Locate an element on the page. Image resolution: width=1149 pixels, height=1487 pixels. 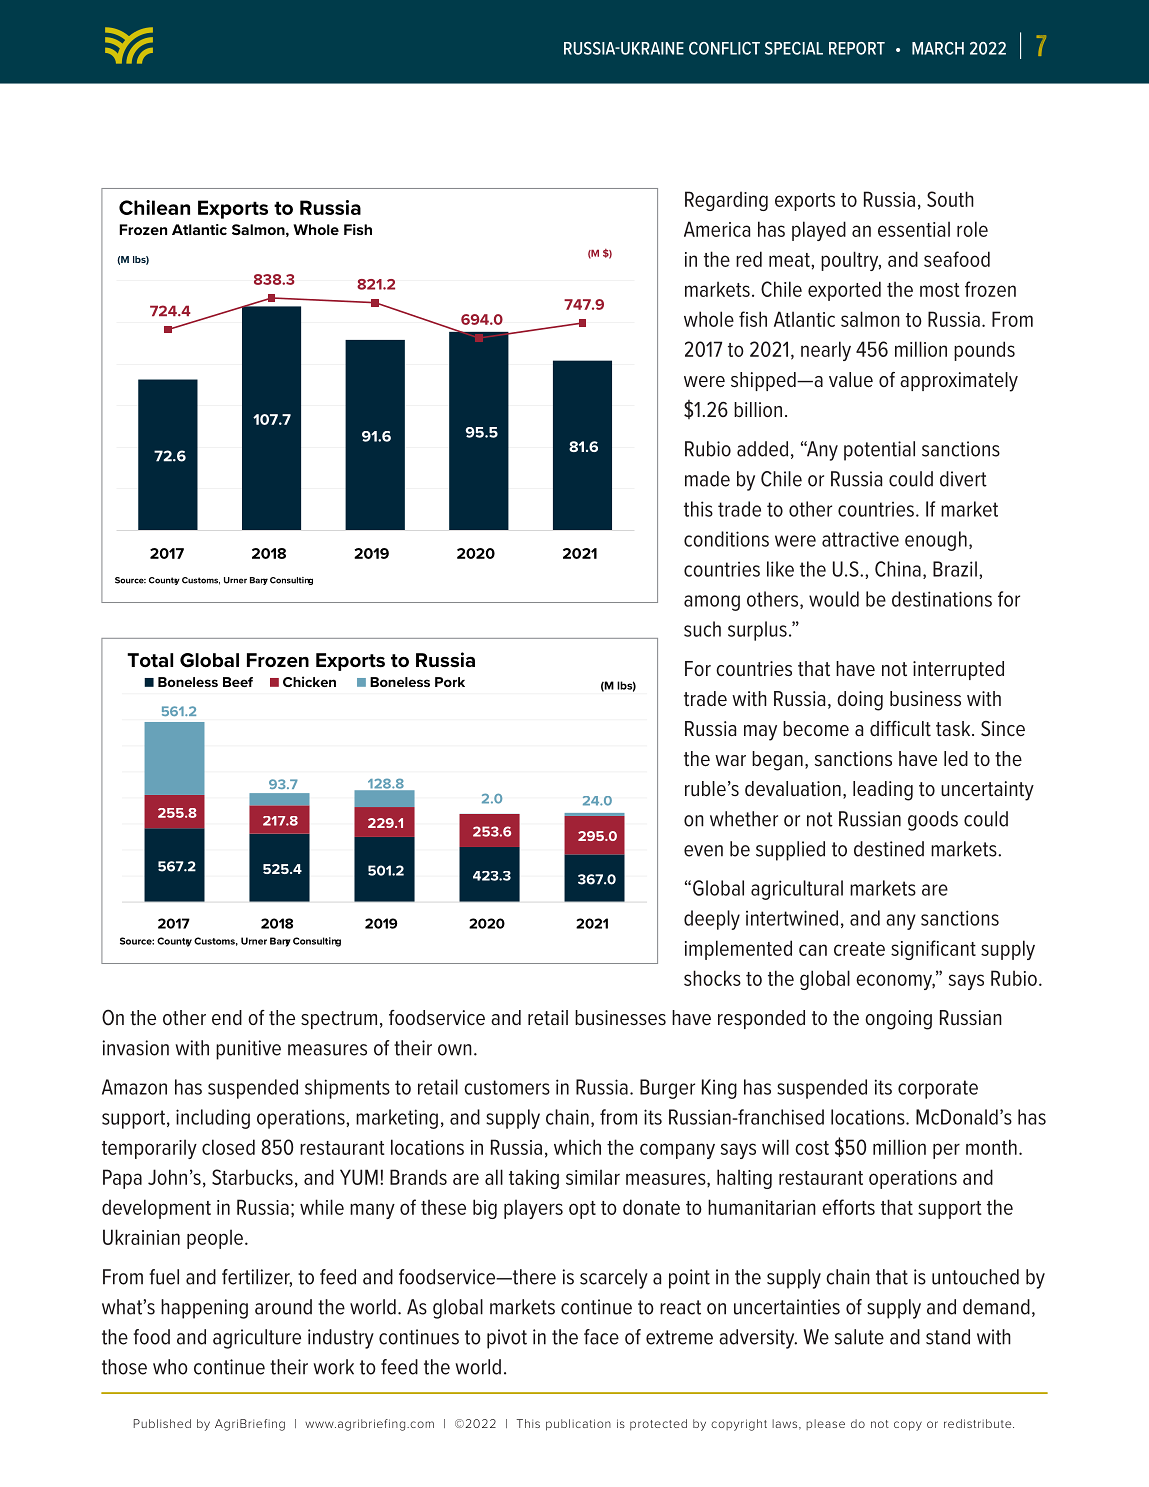
conditions is located at coordinates (726, 539).
